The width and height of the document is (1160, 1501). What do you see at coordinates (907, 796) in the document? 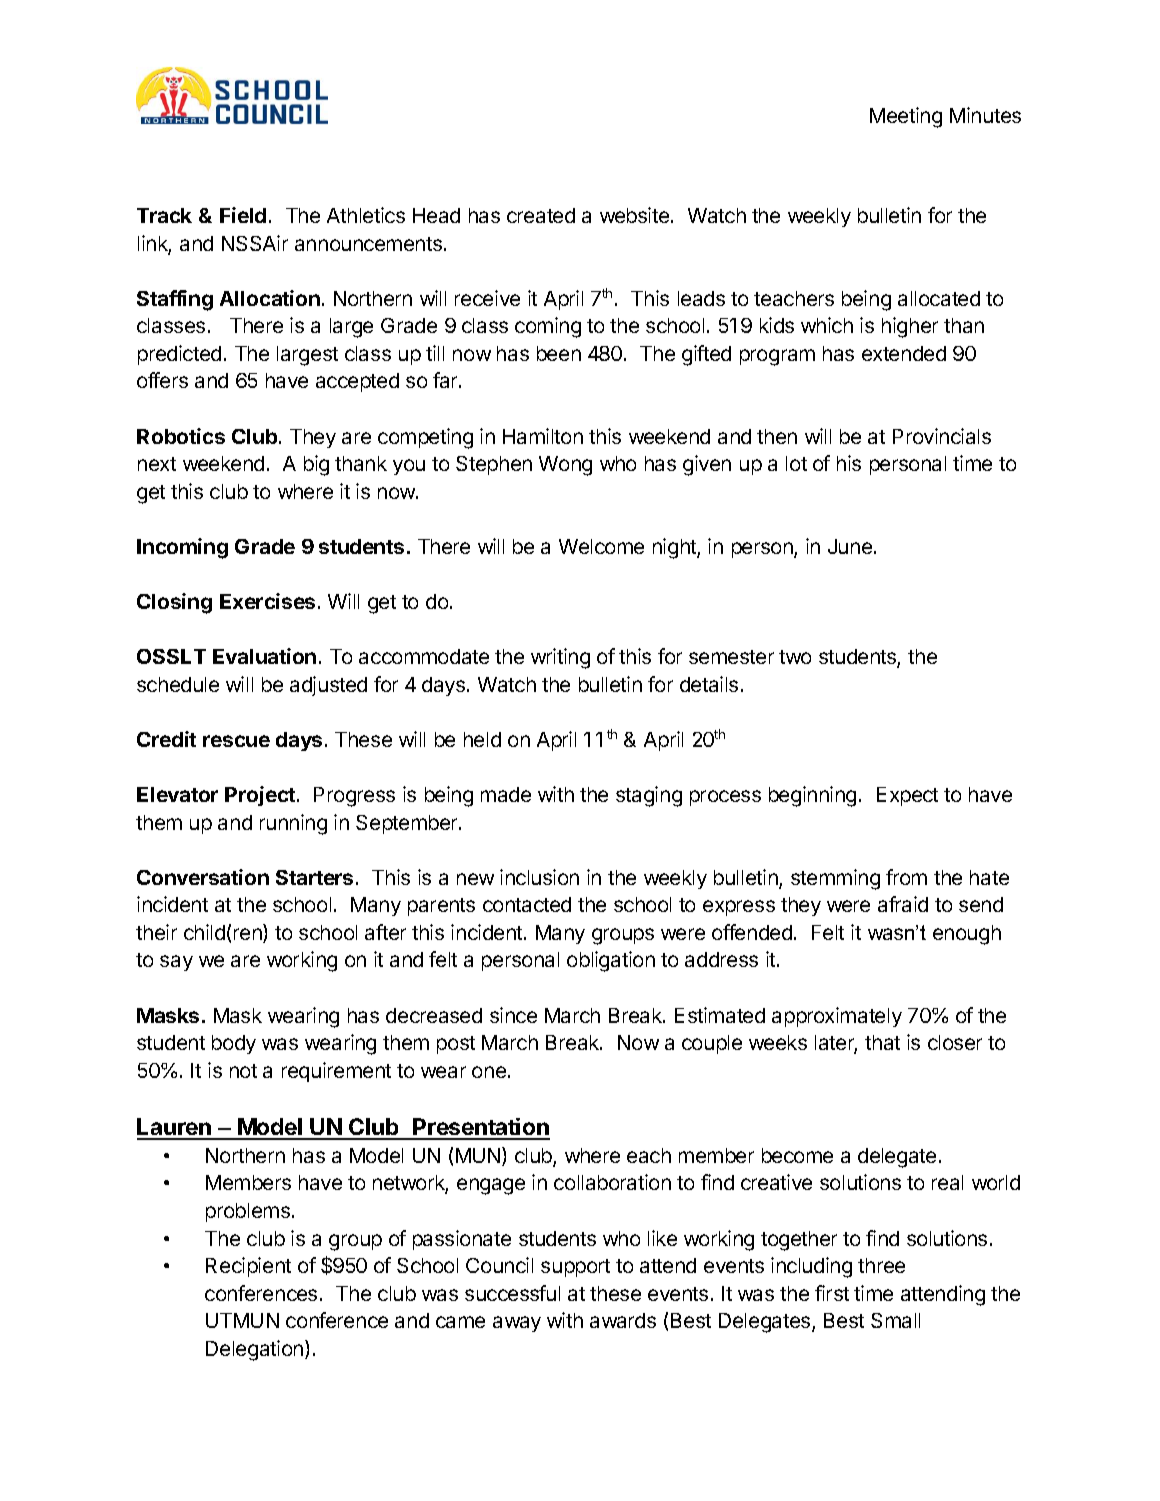
I see `Expect` at bounding box center [907, 796].
